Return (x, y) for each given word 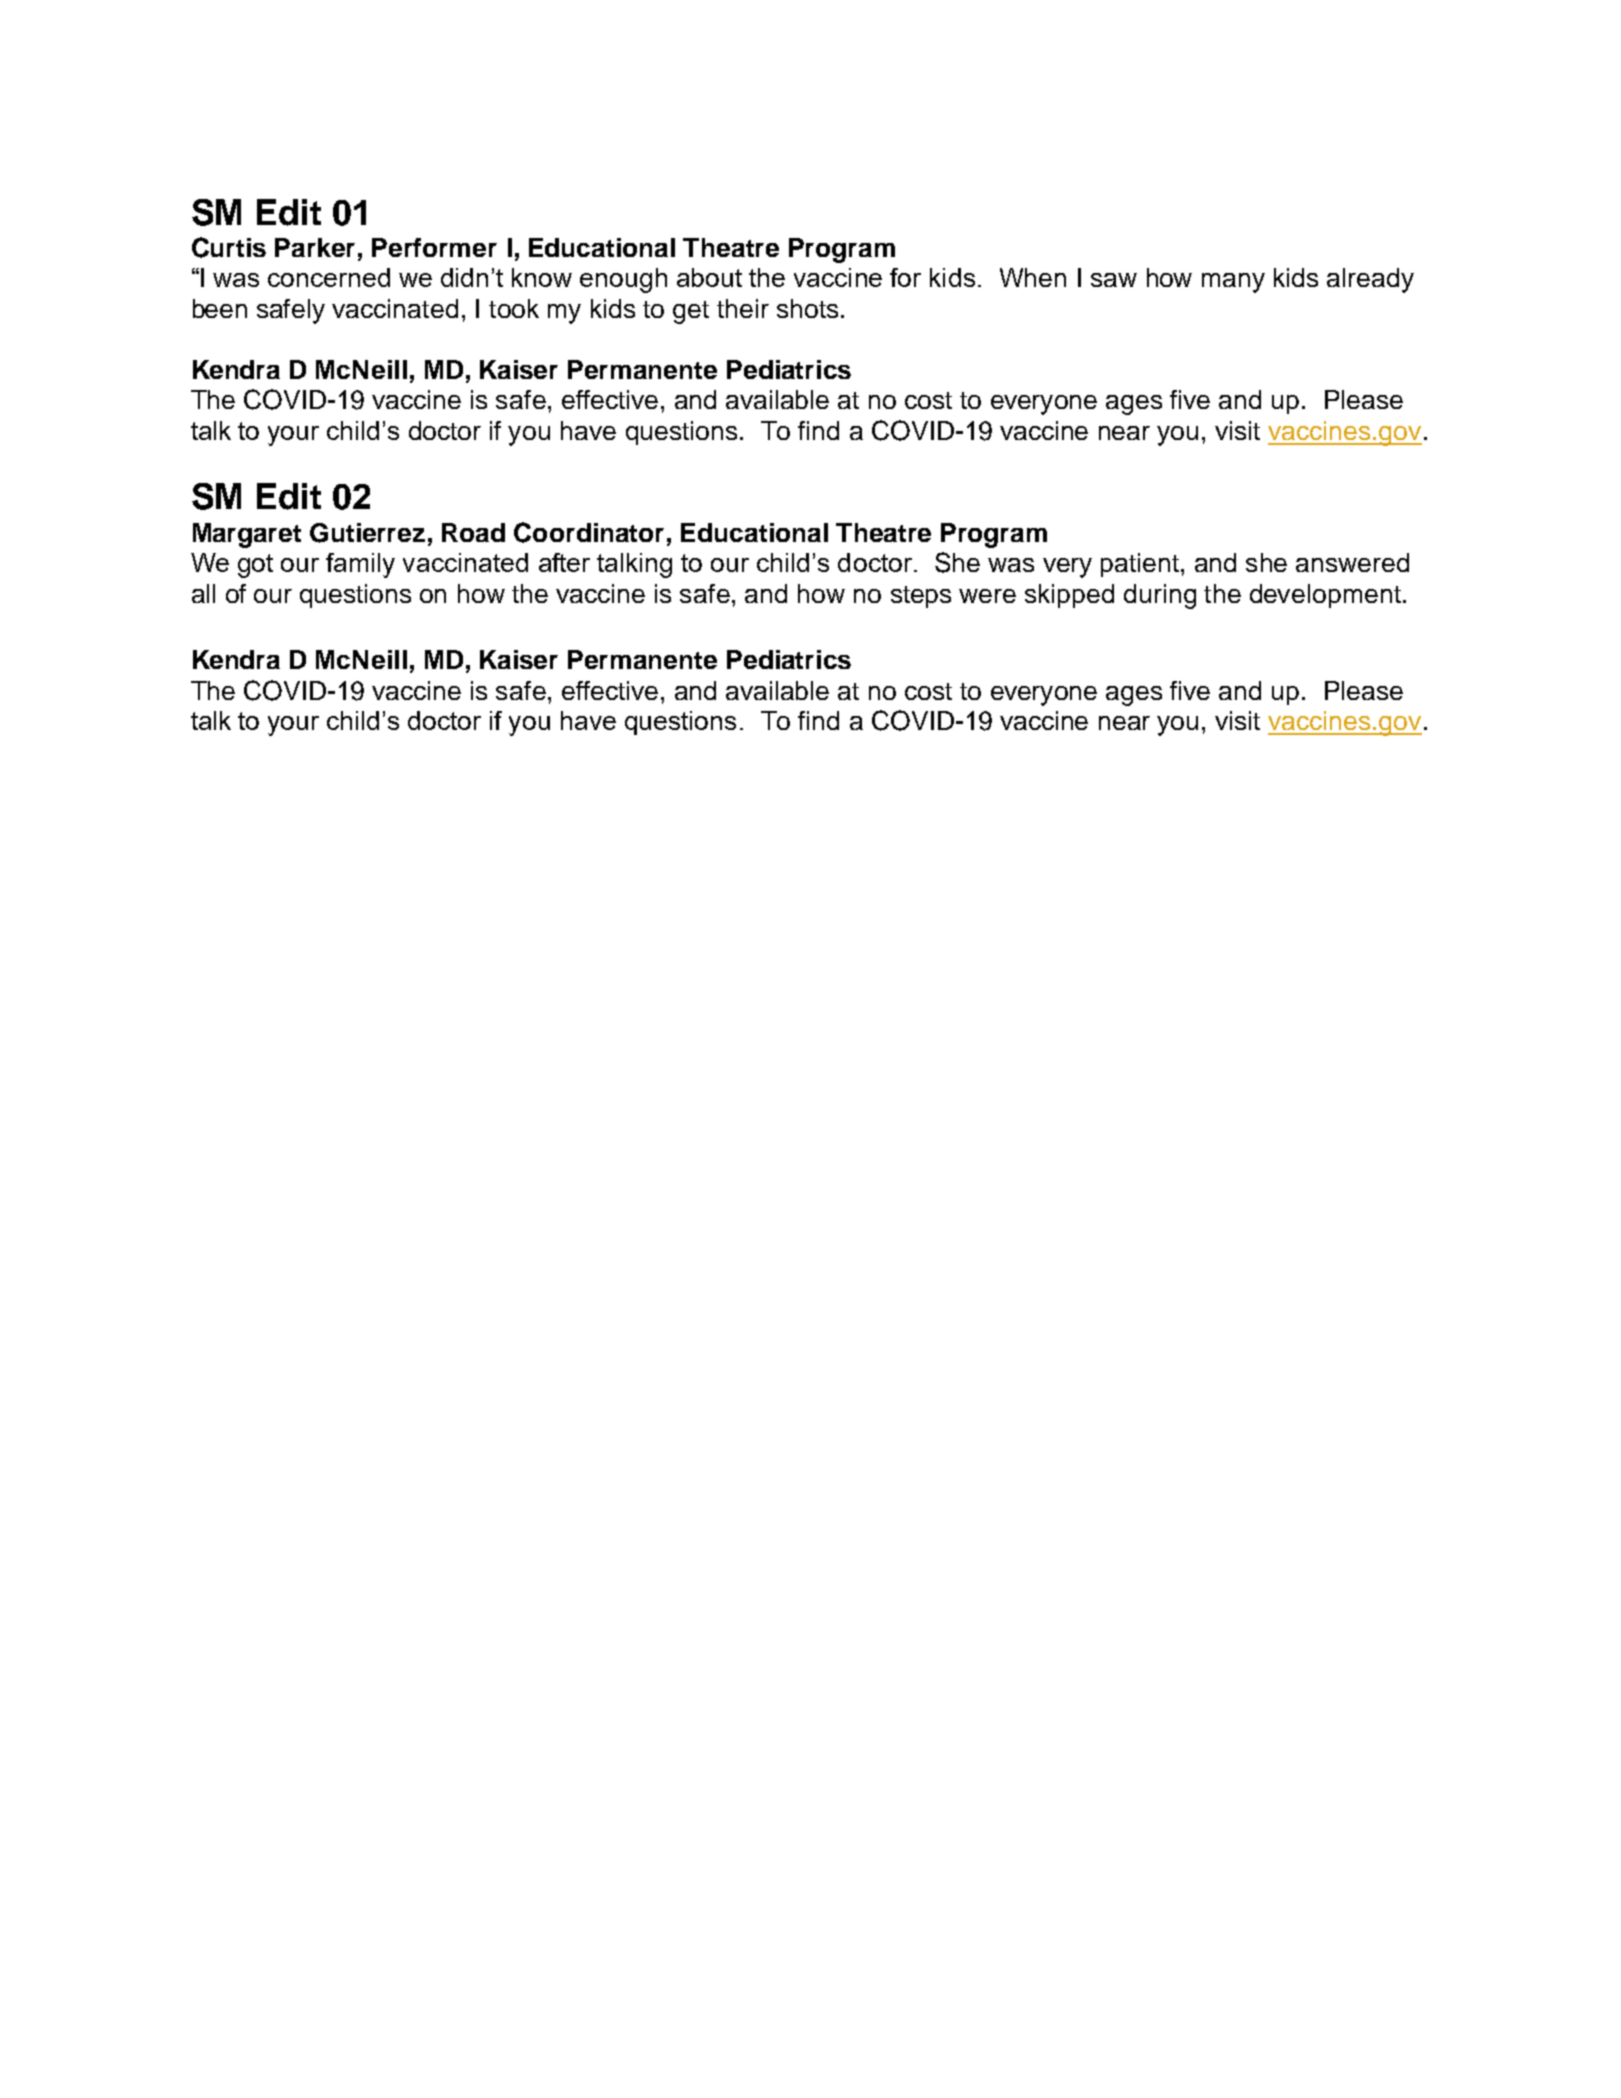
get (691, 312)
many (1233, 283)
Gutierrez (367, 533)
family (360, 565)
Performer (434, 247)
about (709, 277)
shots (807, 308)
